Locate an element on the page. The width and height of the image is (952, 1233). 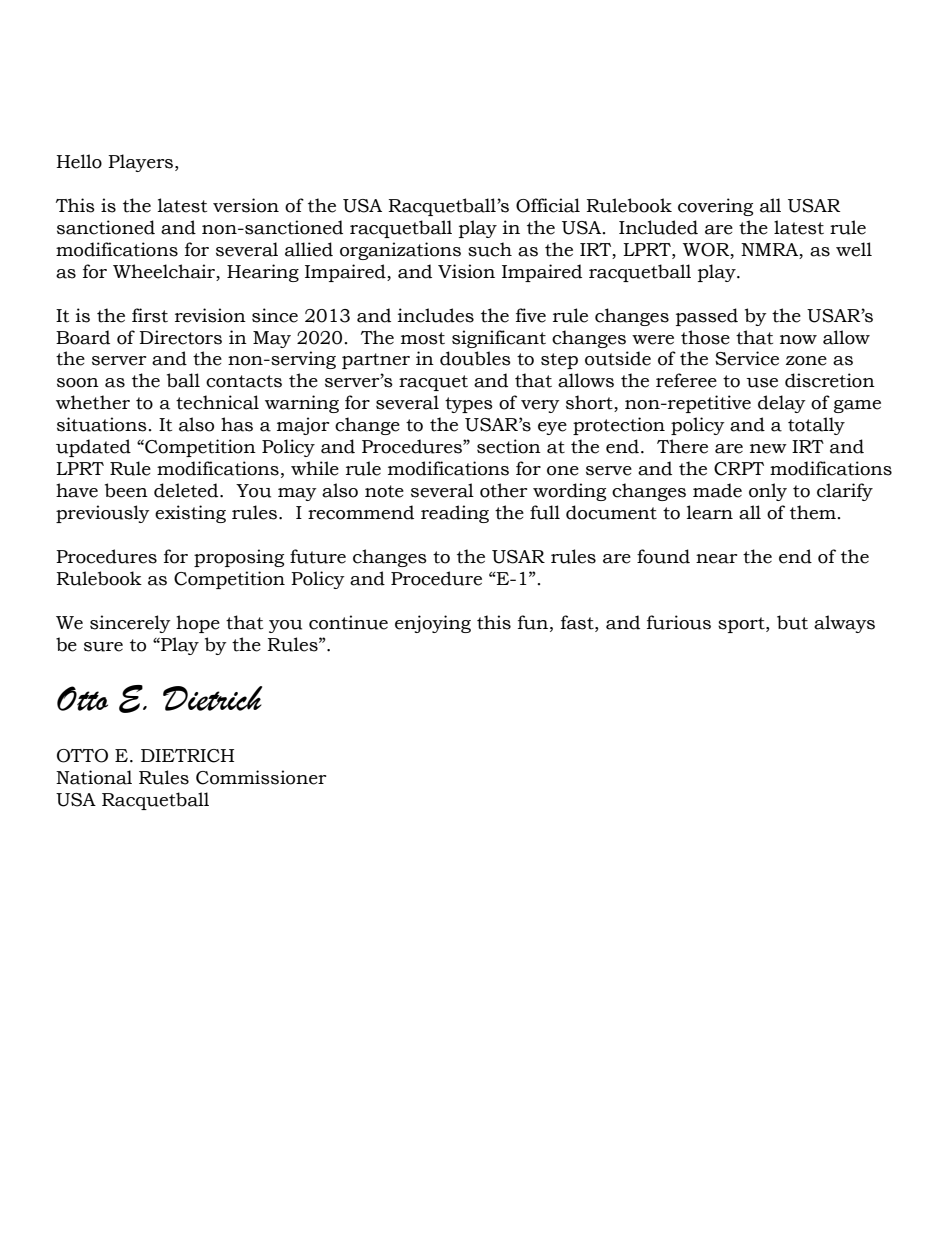
proposing is located at coordinates (239, 558).
